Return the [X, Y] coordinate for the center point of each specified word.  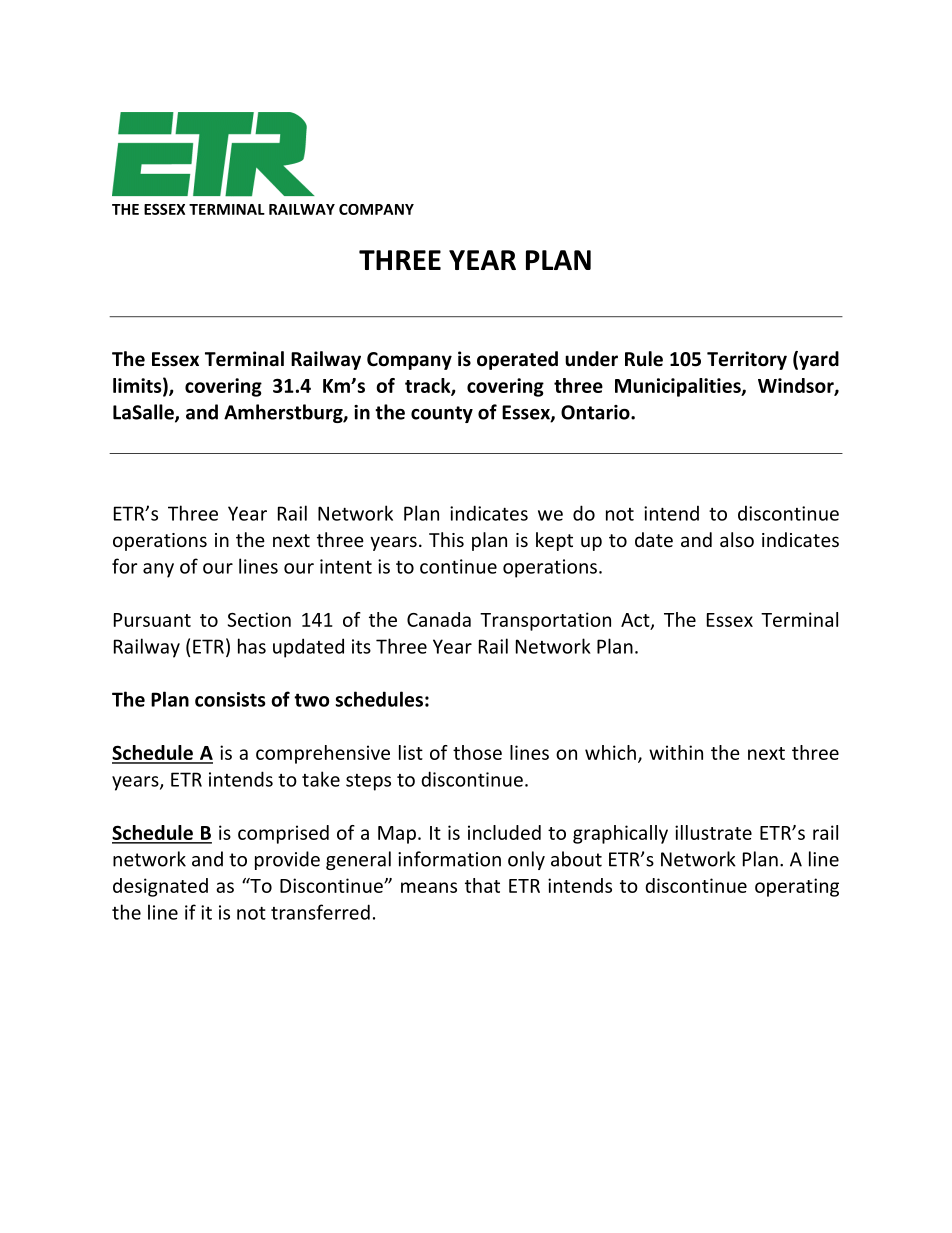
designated [160, 887]
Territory [747, 360]
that [482, 885]
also [737, 539]
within [676, 752]
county [442, 414]
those [477, 752]
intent [346, 566]
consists [230, 699]
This [446, 539]
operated [517, 360]
